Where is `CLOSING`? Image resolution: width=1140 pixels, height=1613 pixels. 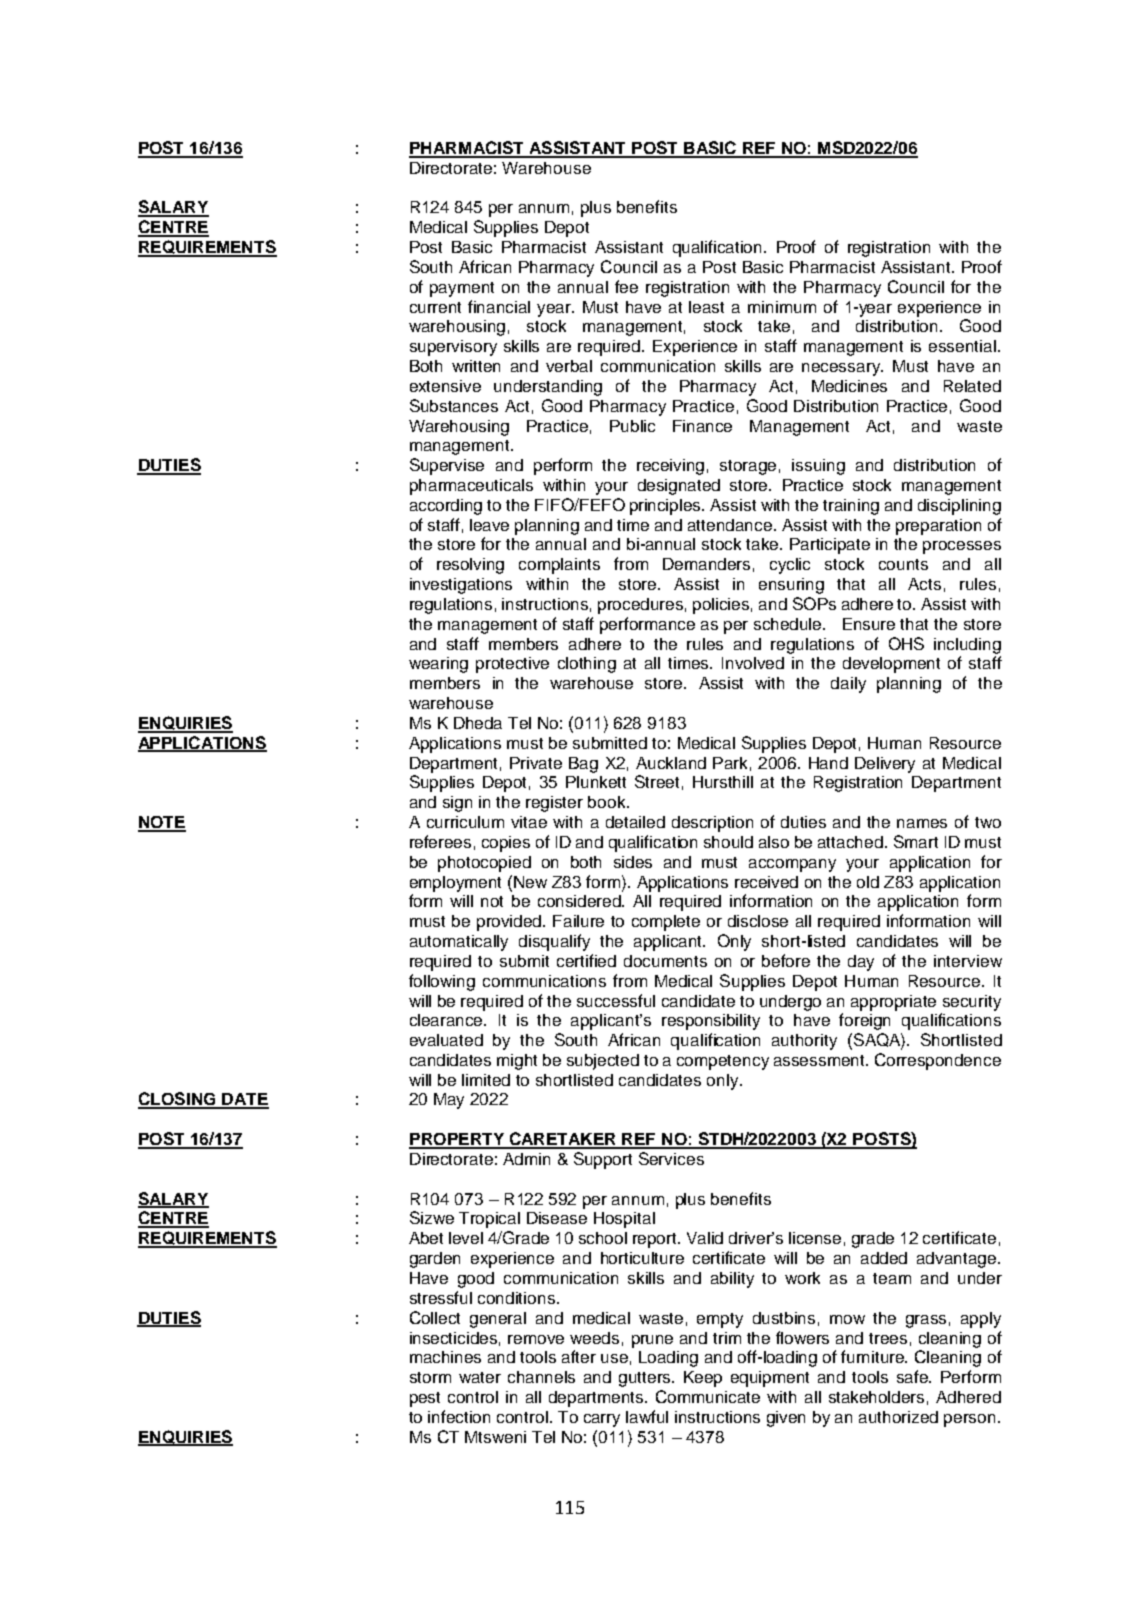
CLOSING is located at coordinates (178, 1100).
